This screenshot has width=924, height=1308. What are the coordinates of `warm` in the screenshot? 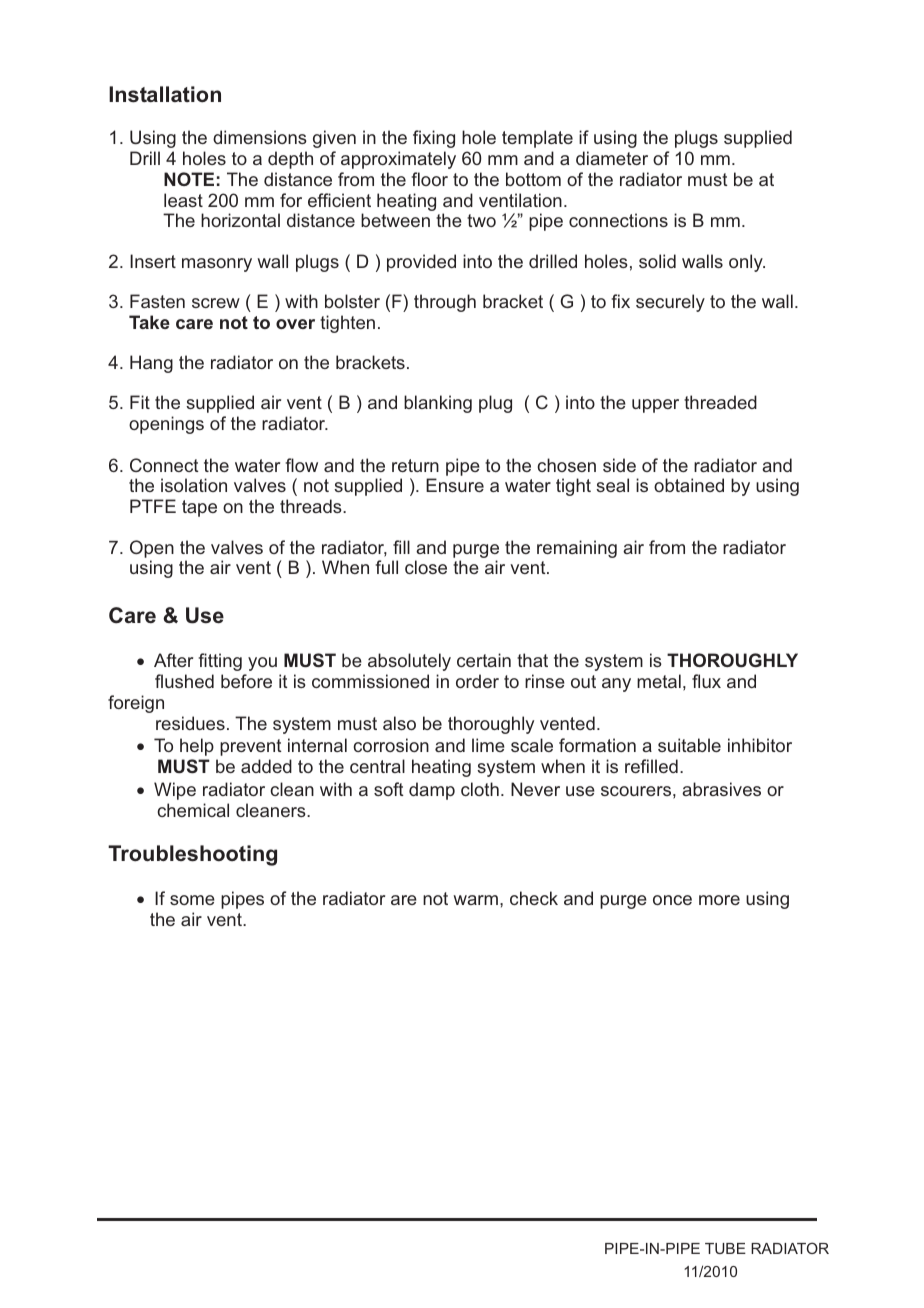 It's located at (475, 900).
